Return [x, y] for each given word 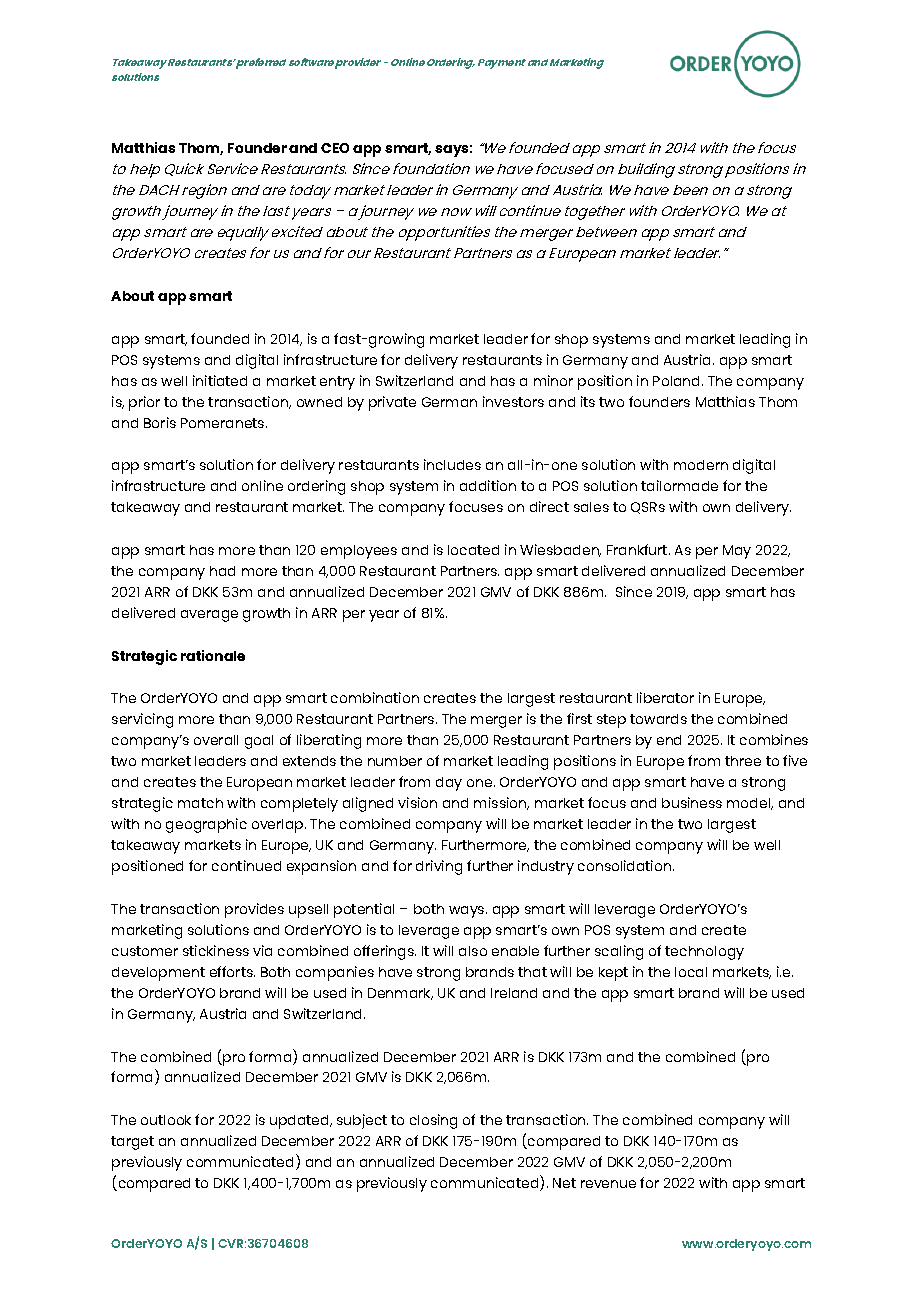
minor [553, 380]
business [692, 802]
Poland [678, 381]
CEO [335, 148]
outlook [166, 1120]
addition [488, 485]
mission [501, 803]
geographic [206, 825]
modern [701, 465]
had [222, 571]
